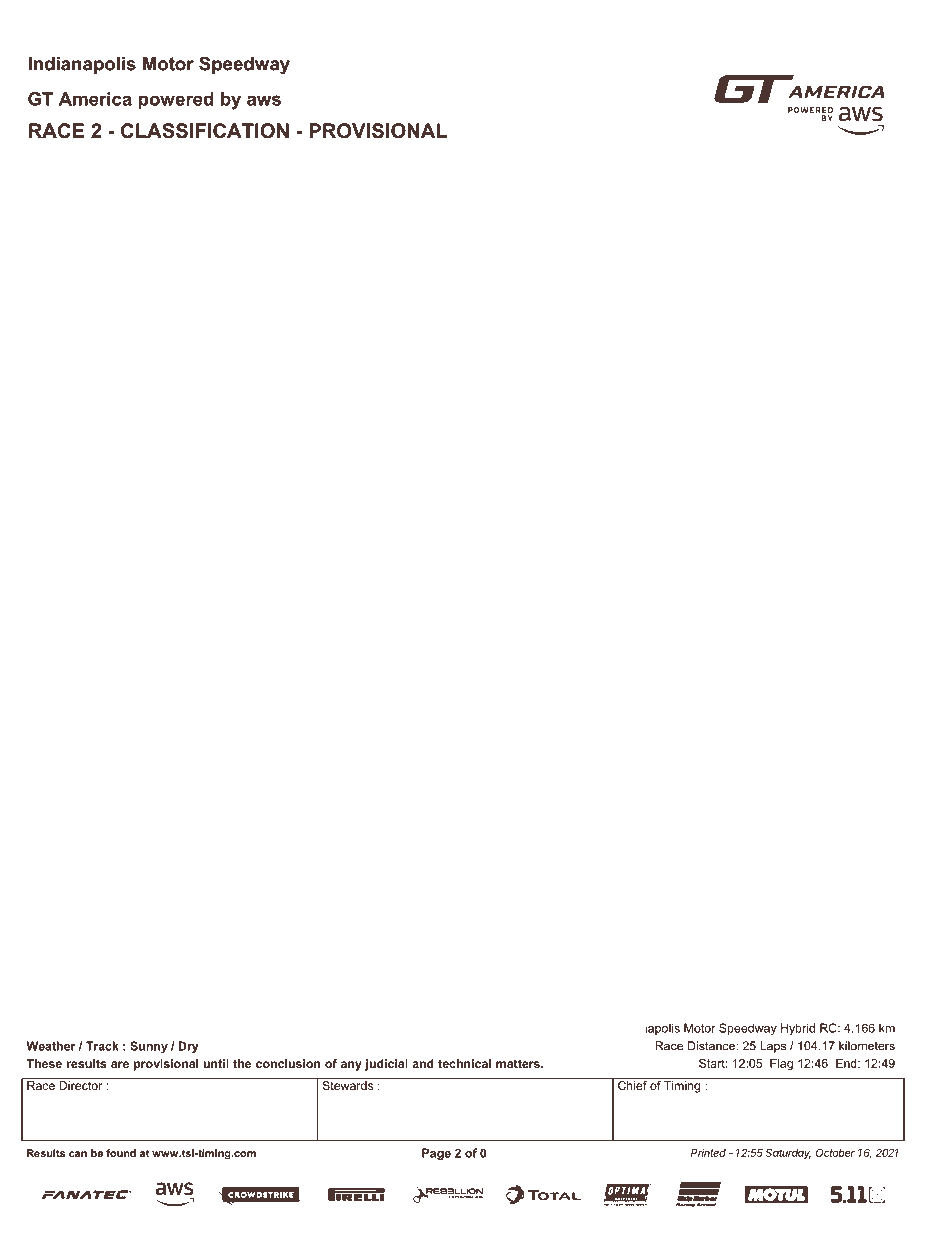  What do you see at coordinates (798, 1029) in the document?
I see `Hybrid` at bounding box center [798, 1029].
